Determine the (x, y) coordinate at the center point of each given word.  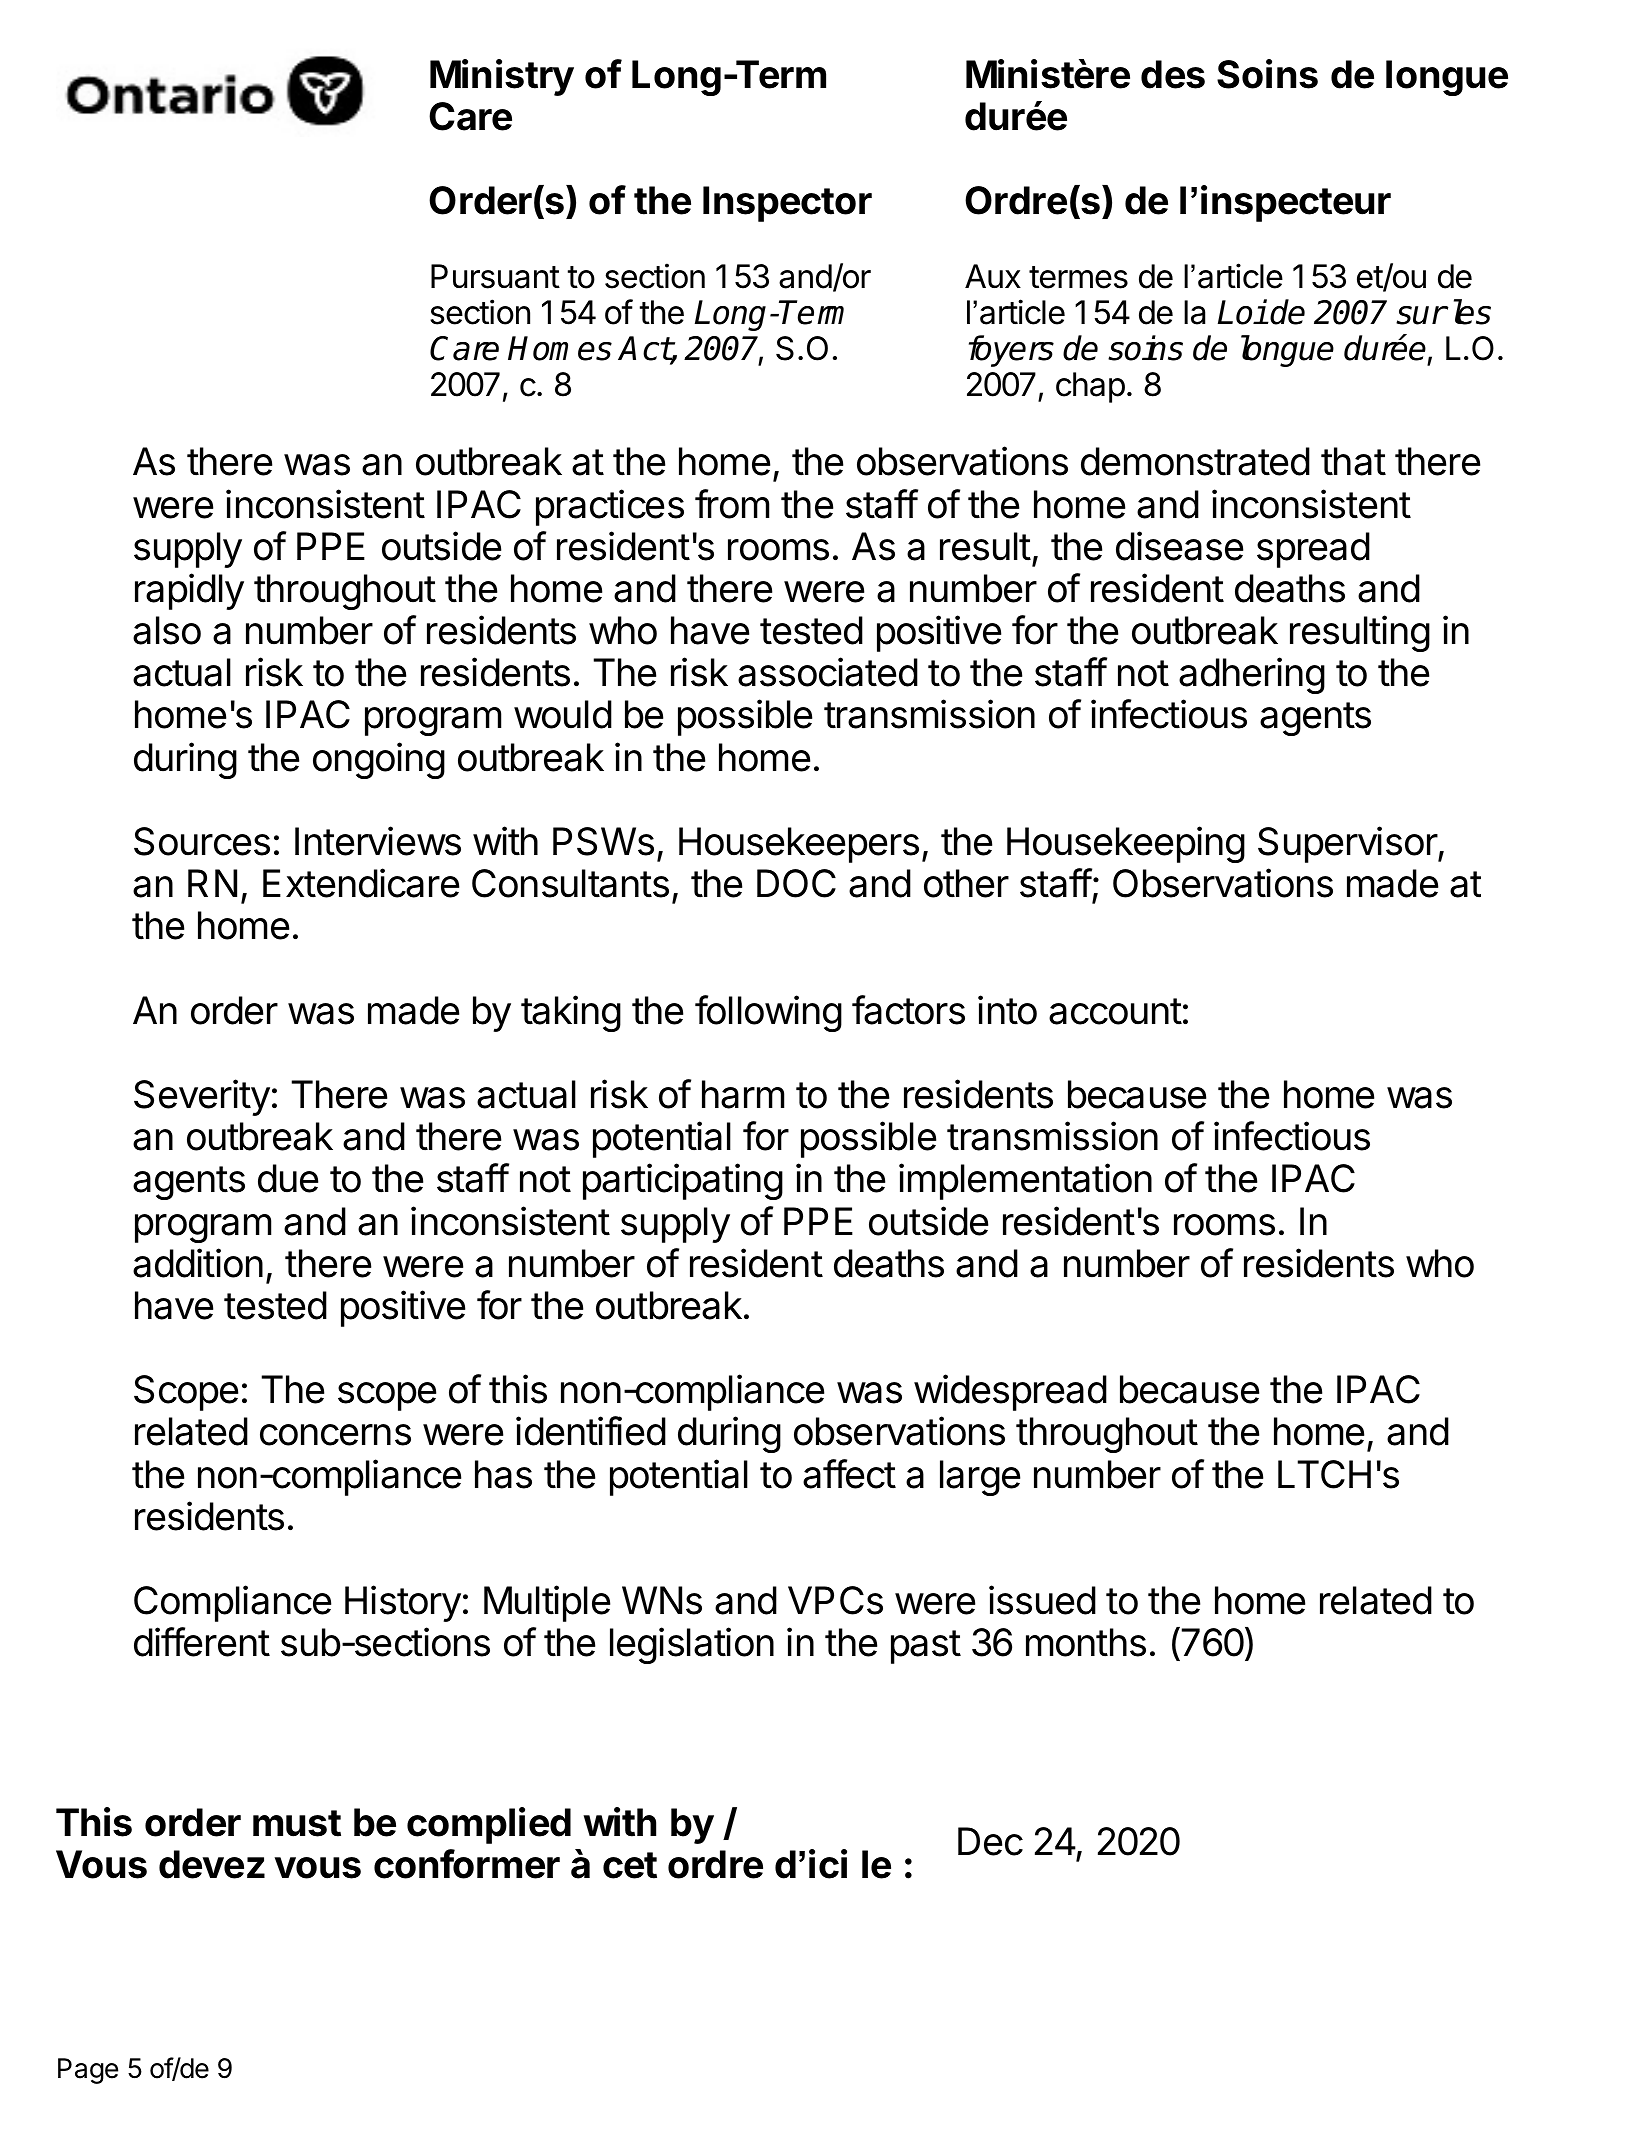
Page (88, 2071)
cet (630, 1865)
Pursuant (495, 276)
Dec (990, 1841)
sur (1421, 315)
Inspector (787, 204)
